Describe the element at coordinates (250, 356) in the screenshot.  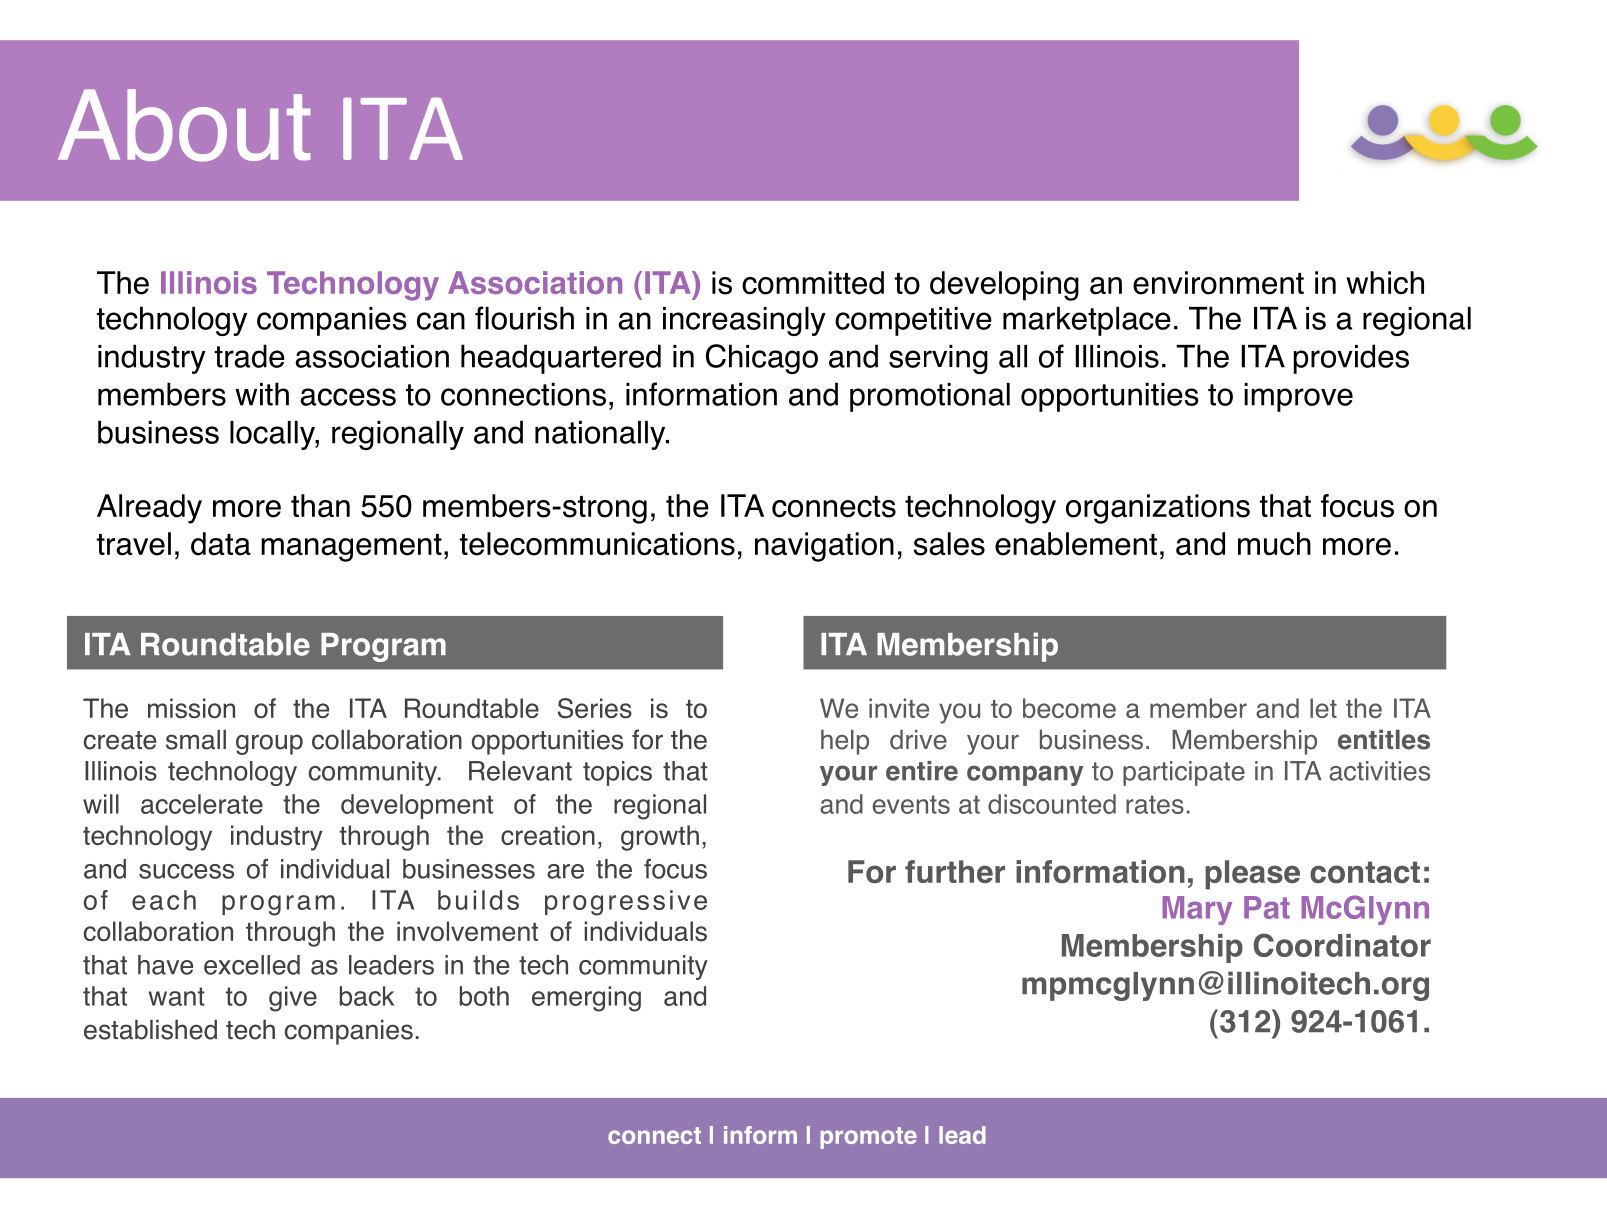
I see `trade` at that location.
